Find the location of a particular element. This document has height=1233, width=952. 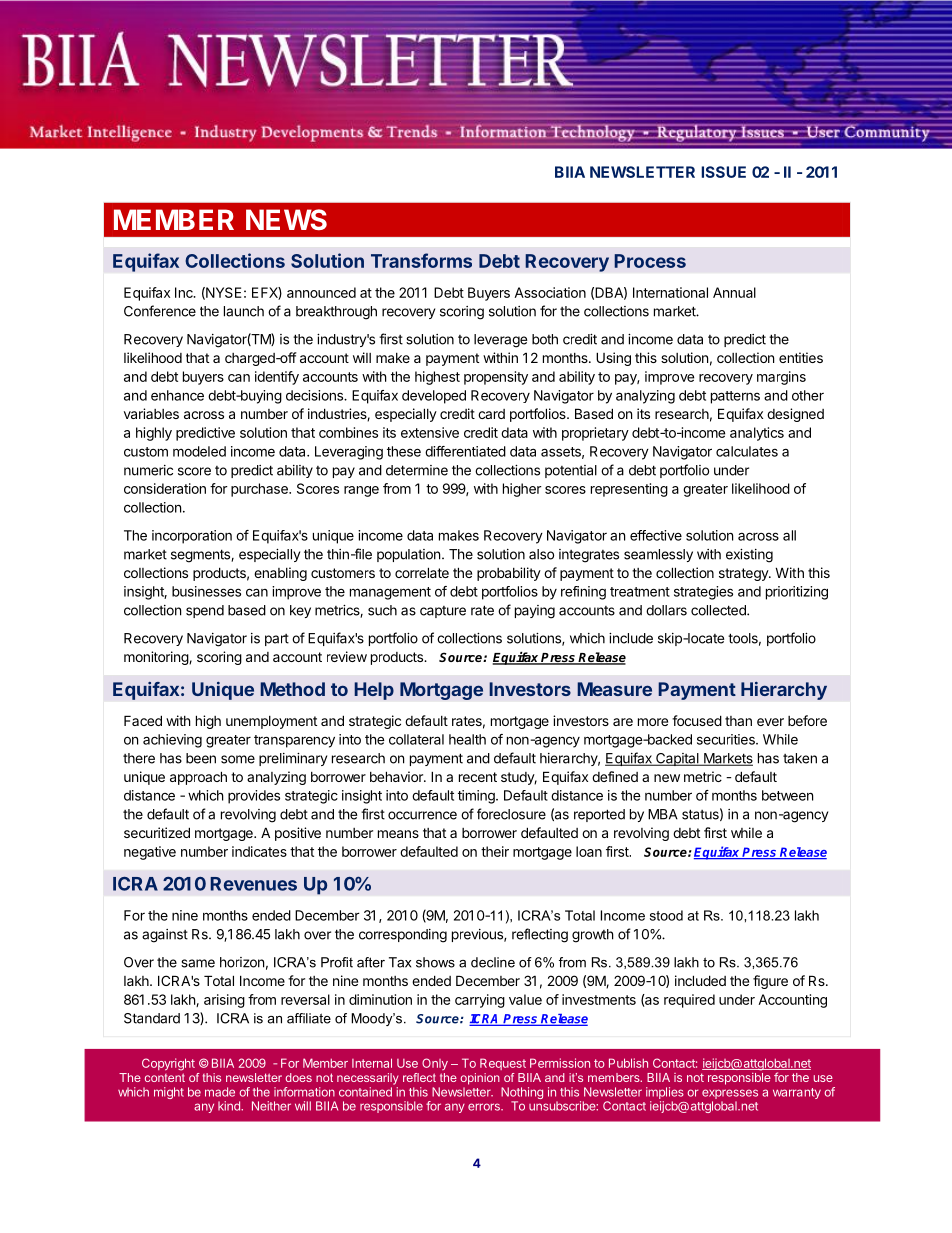

Transforms is located at coordinates (421, 260).
